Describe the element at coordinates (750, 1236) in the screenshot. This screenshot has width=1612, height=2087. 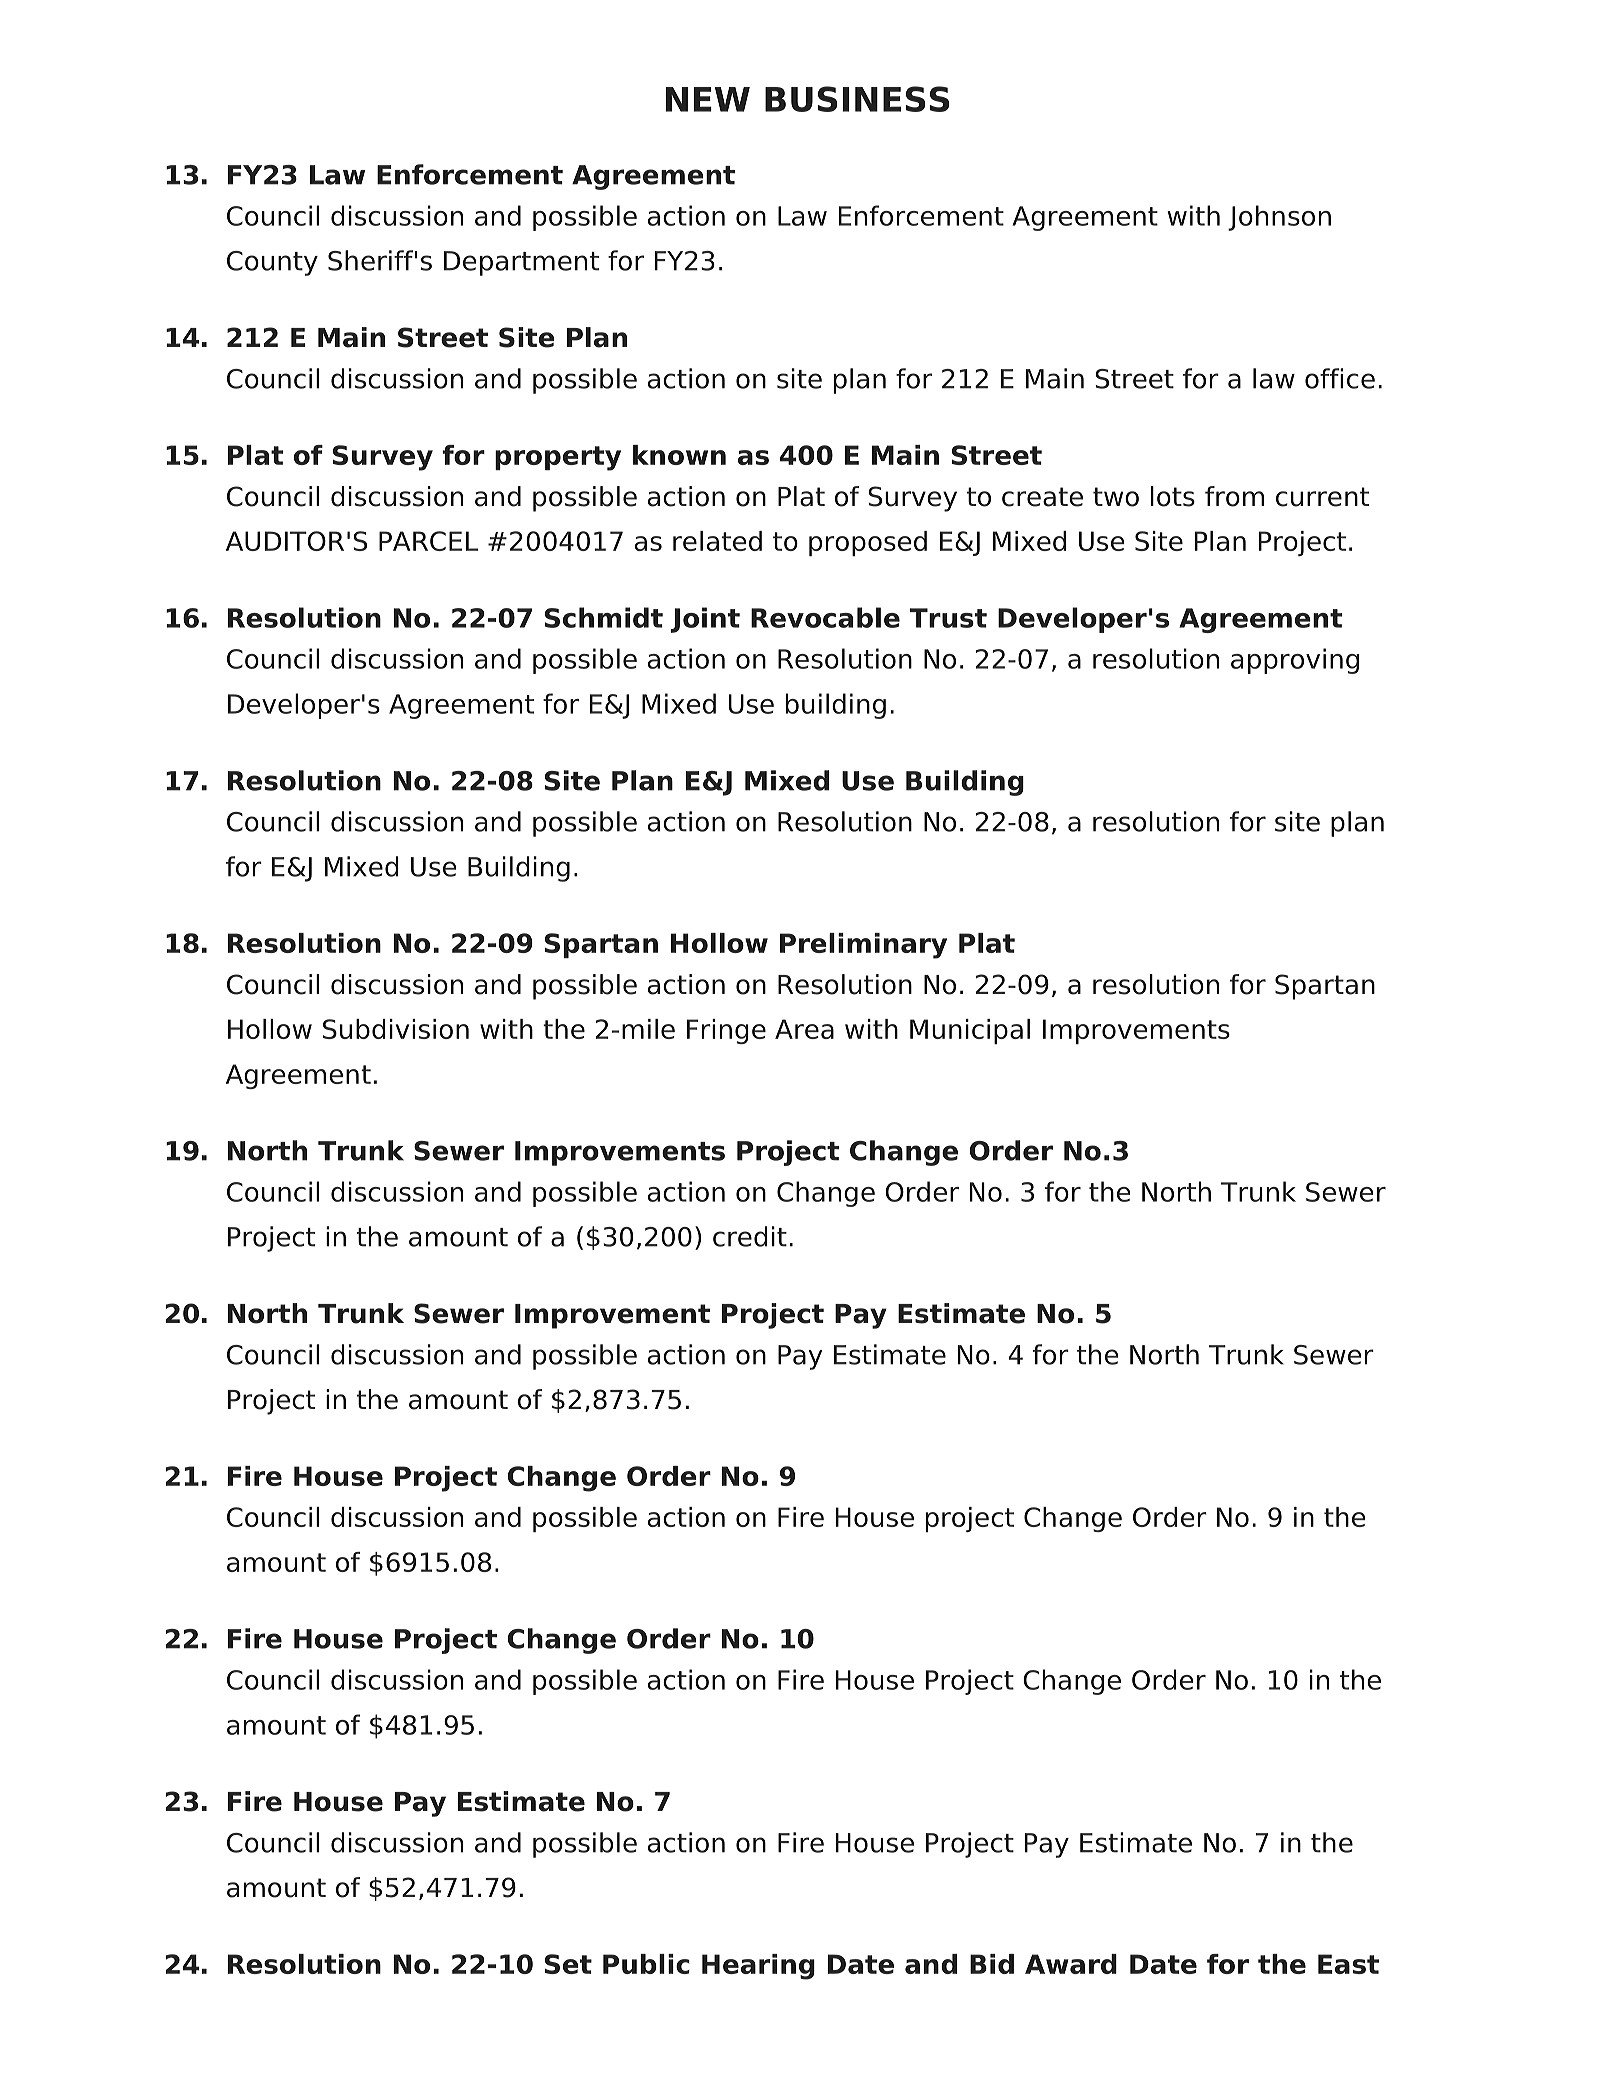
I see `credit` at that location.
